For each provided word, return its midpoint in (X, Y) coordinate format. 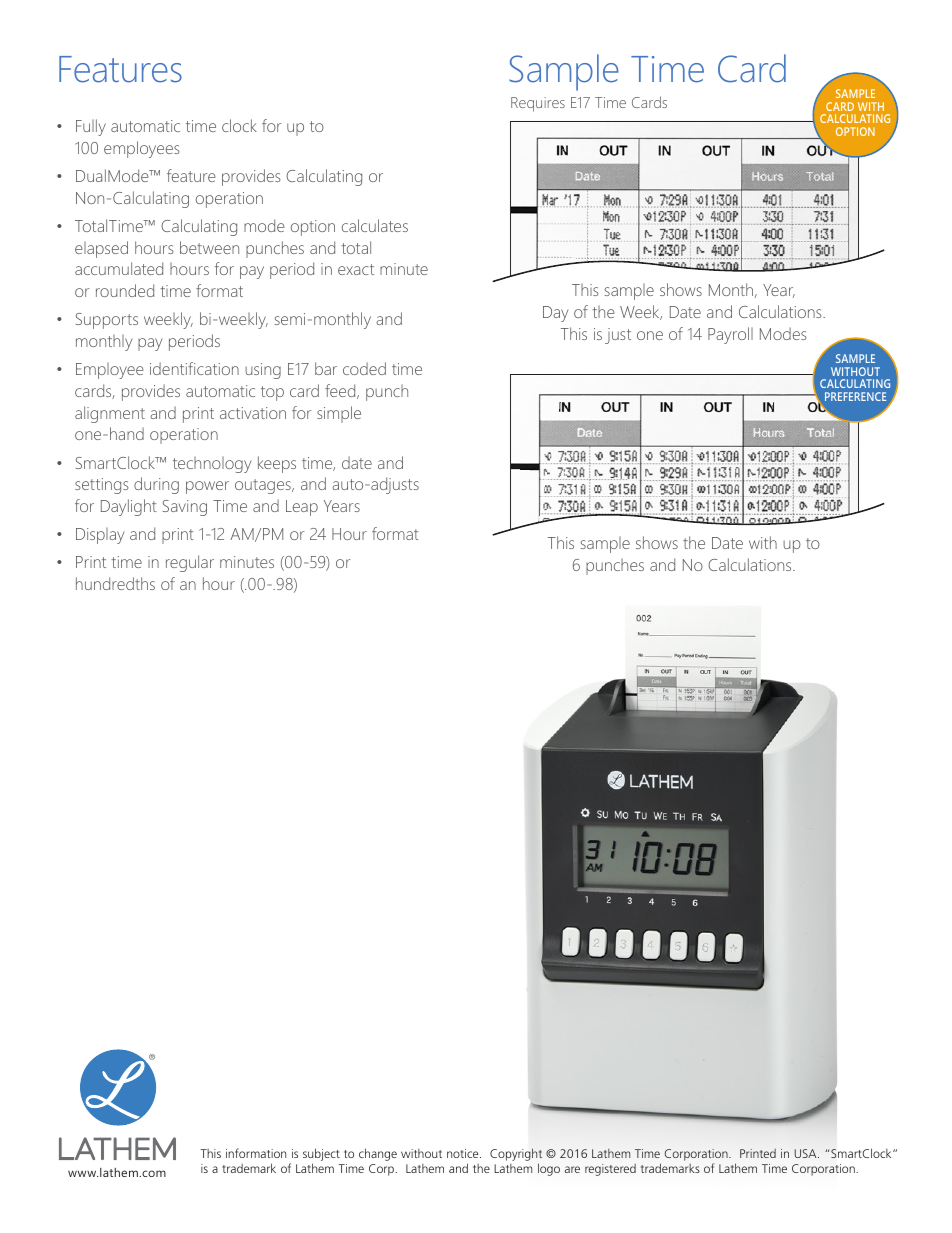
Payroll (730, 335)
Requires (538, 104)
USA (806, 1153)
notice (464, 1153)
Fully (91, 127)
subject (321, 1156)
